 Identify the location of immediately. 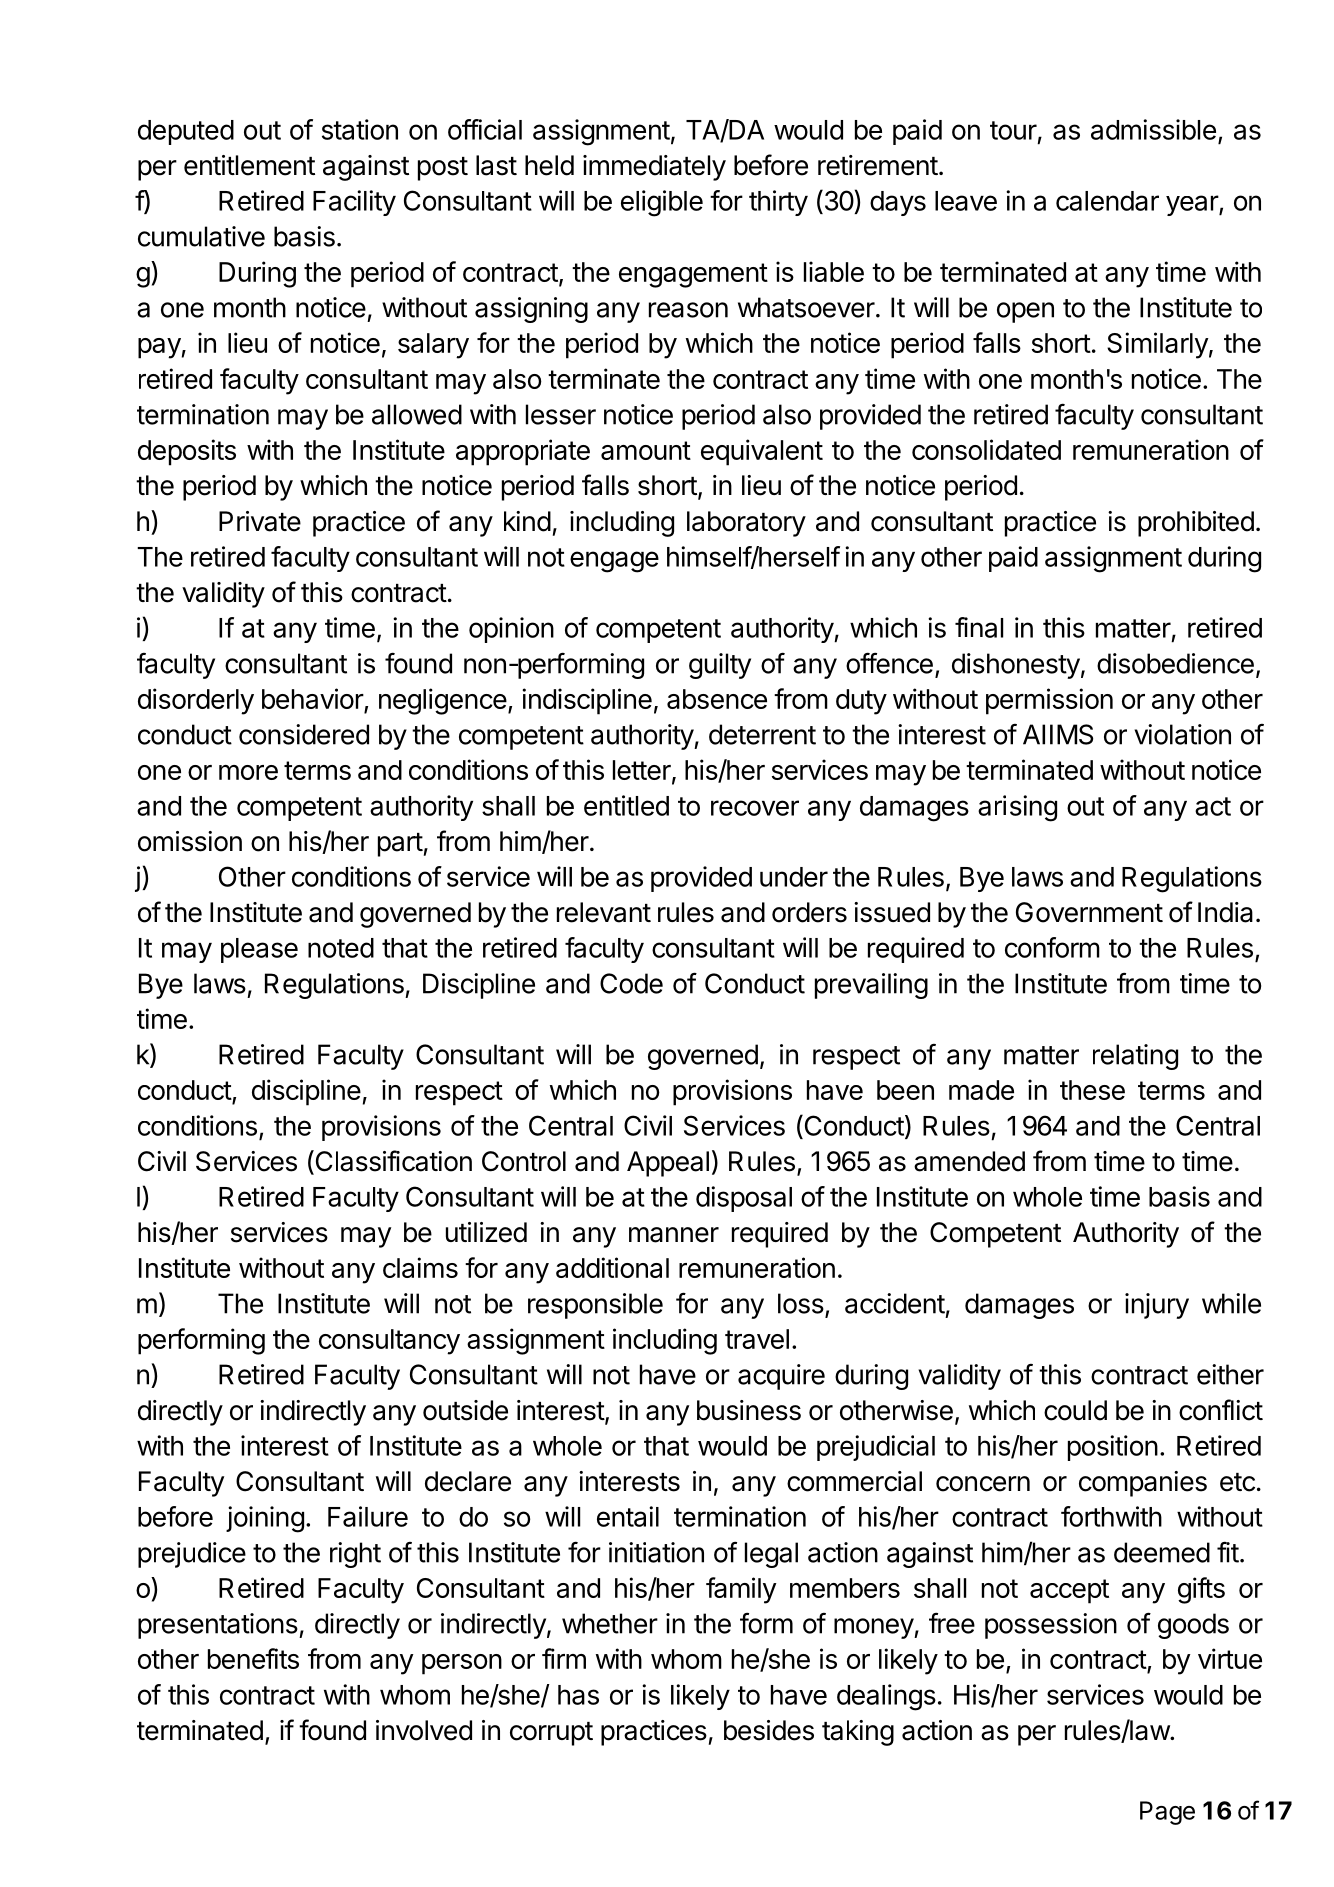
(654, 168).
